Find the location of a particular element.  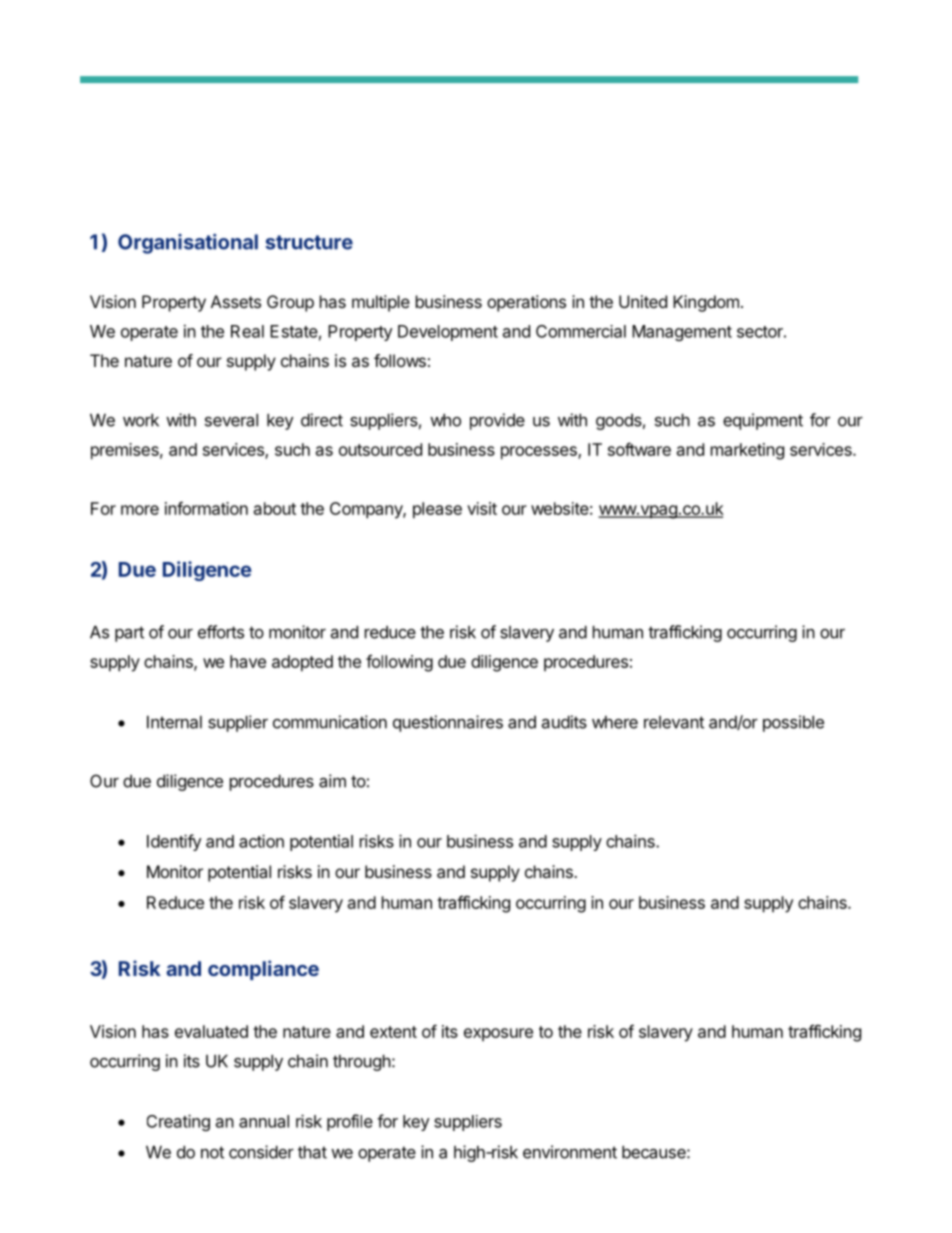

Creating is located at coordinates (178, 1122).
